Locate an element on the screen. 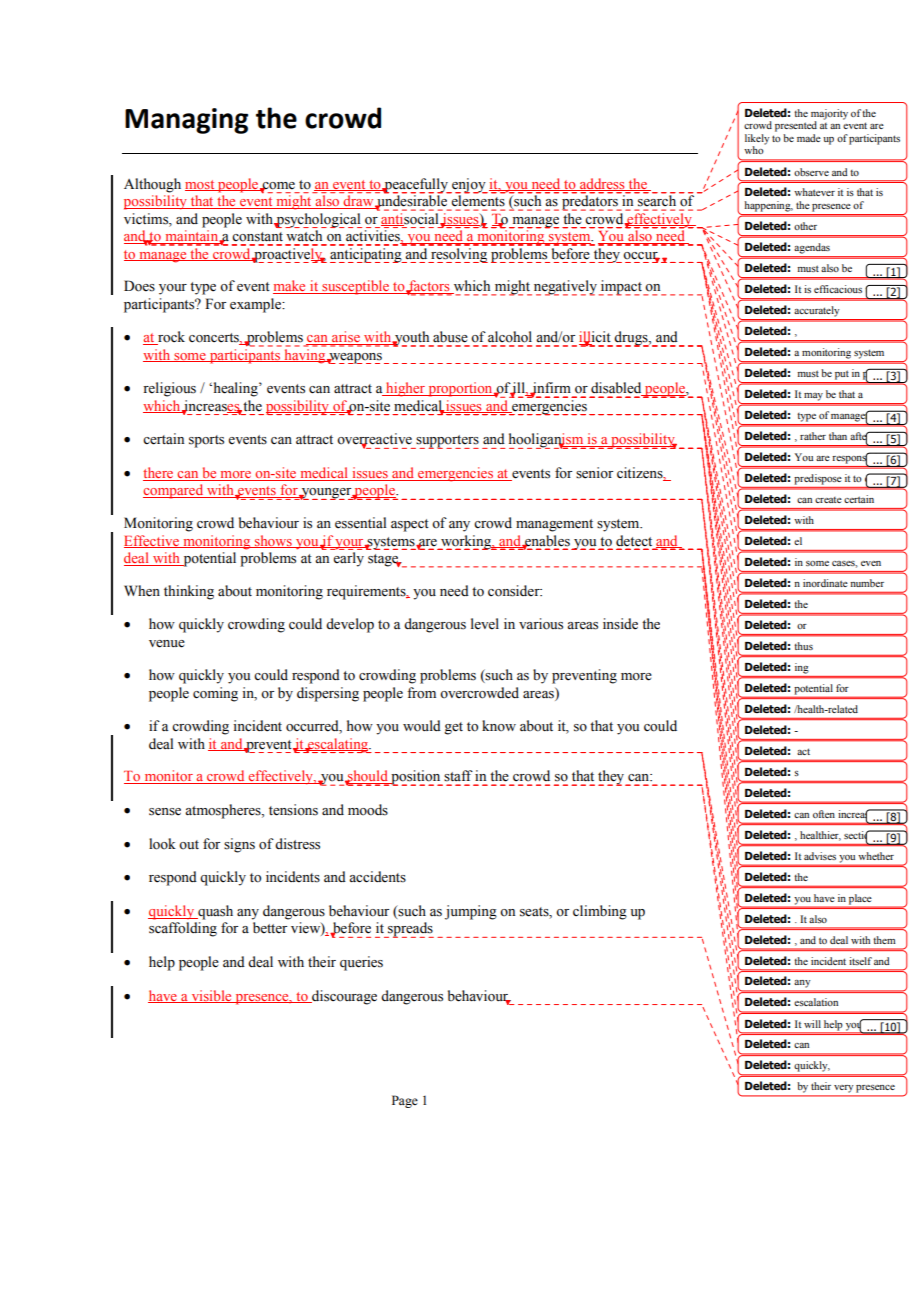 This screenshot has height=1308, width=924. higher is located at coordinates (405, 389).
